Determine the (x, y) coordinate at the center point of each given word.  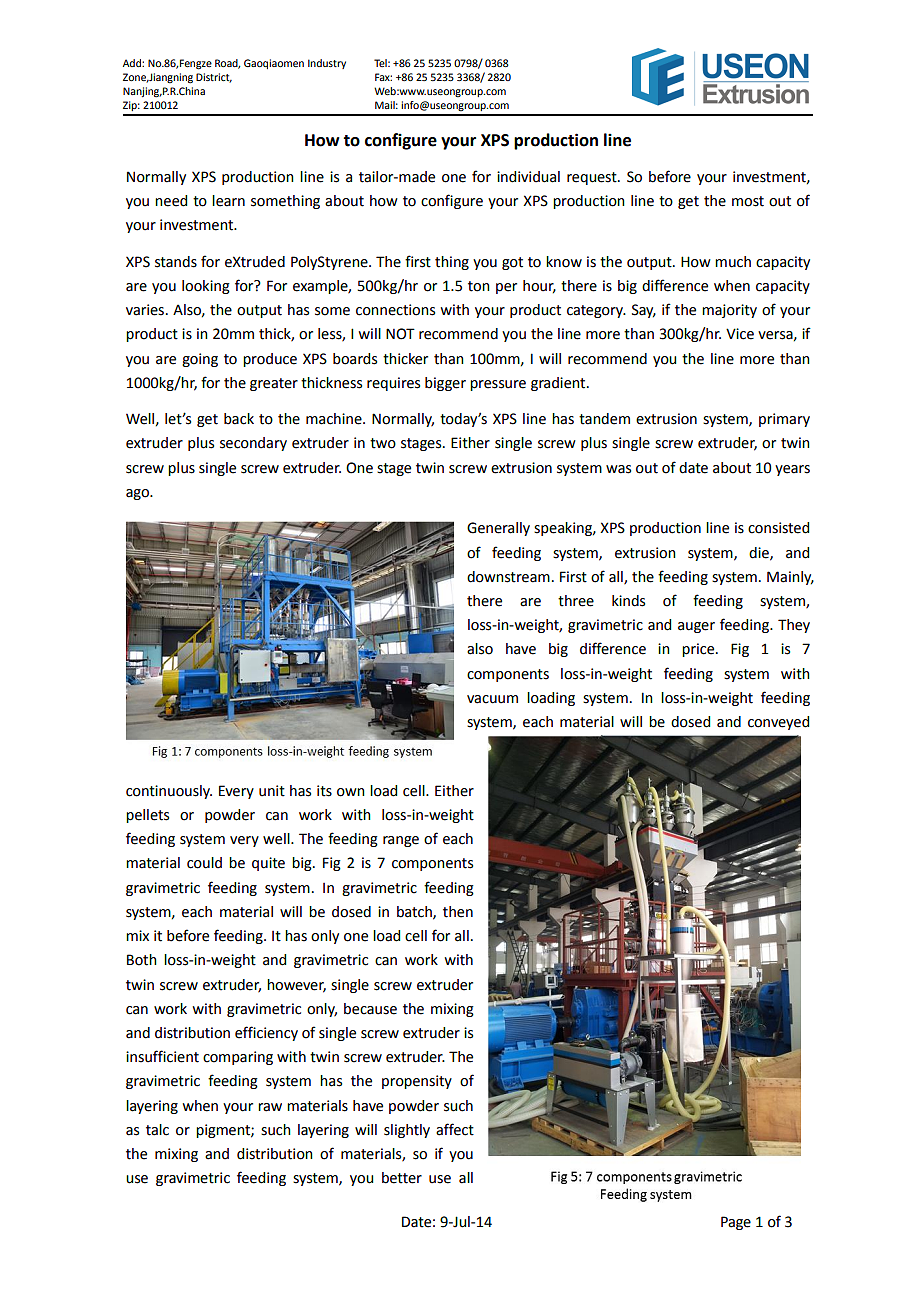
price (699, 650)
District (214, 78)
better (402, 1178)
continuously (169, 792)
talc (157, 1130)
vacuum (492, 699)
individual (528, 177)
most (748, 201)
